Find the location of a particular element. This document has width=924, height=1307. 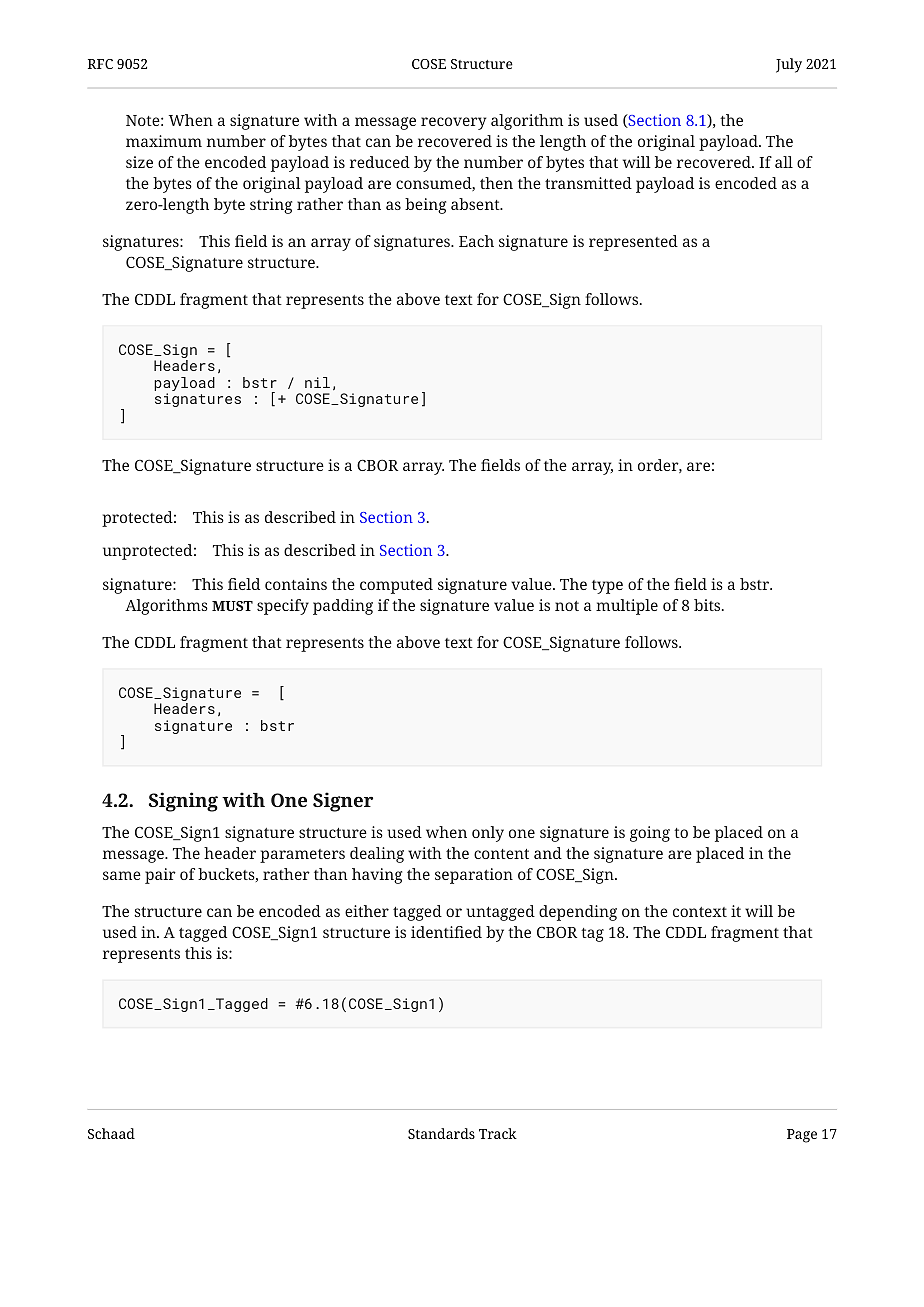

Standards is located at coordinates (441, 1133).
